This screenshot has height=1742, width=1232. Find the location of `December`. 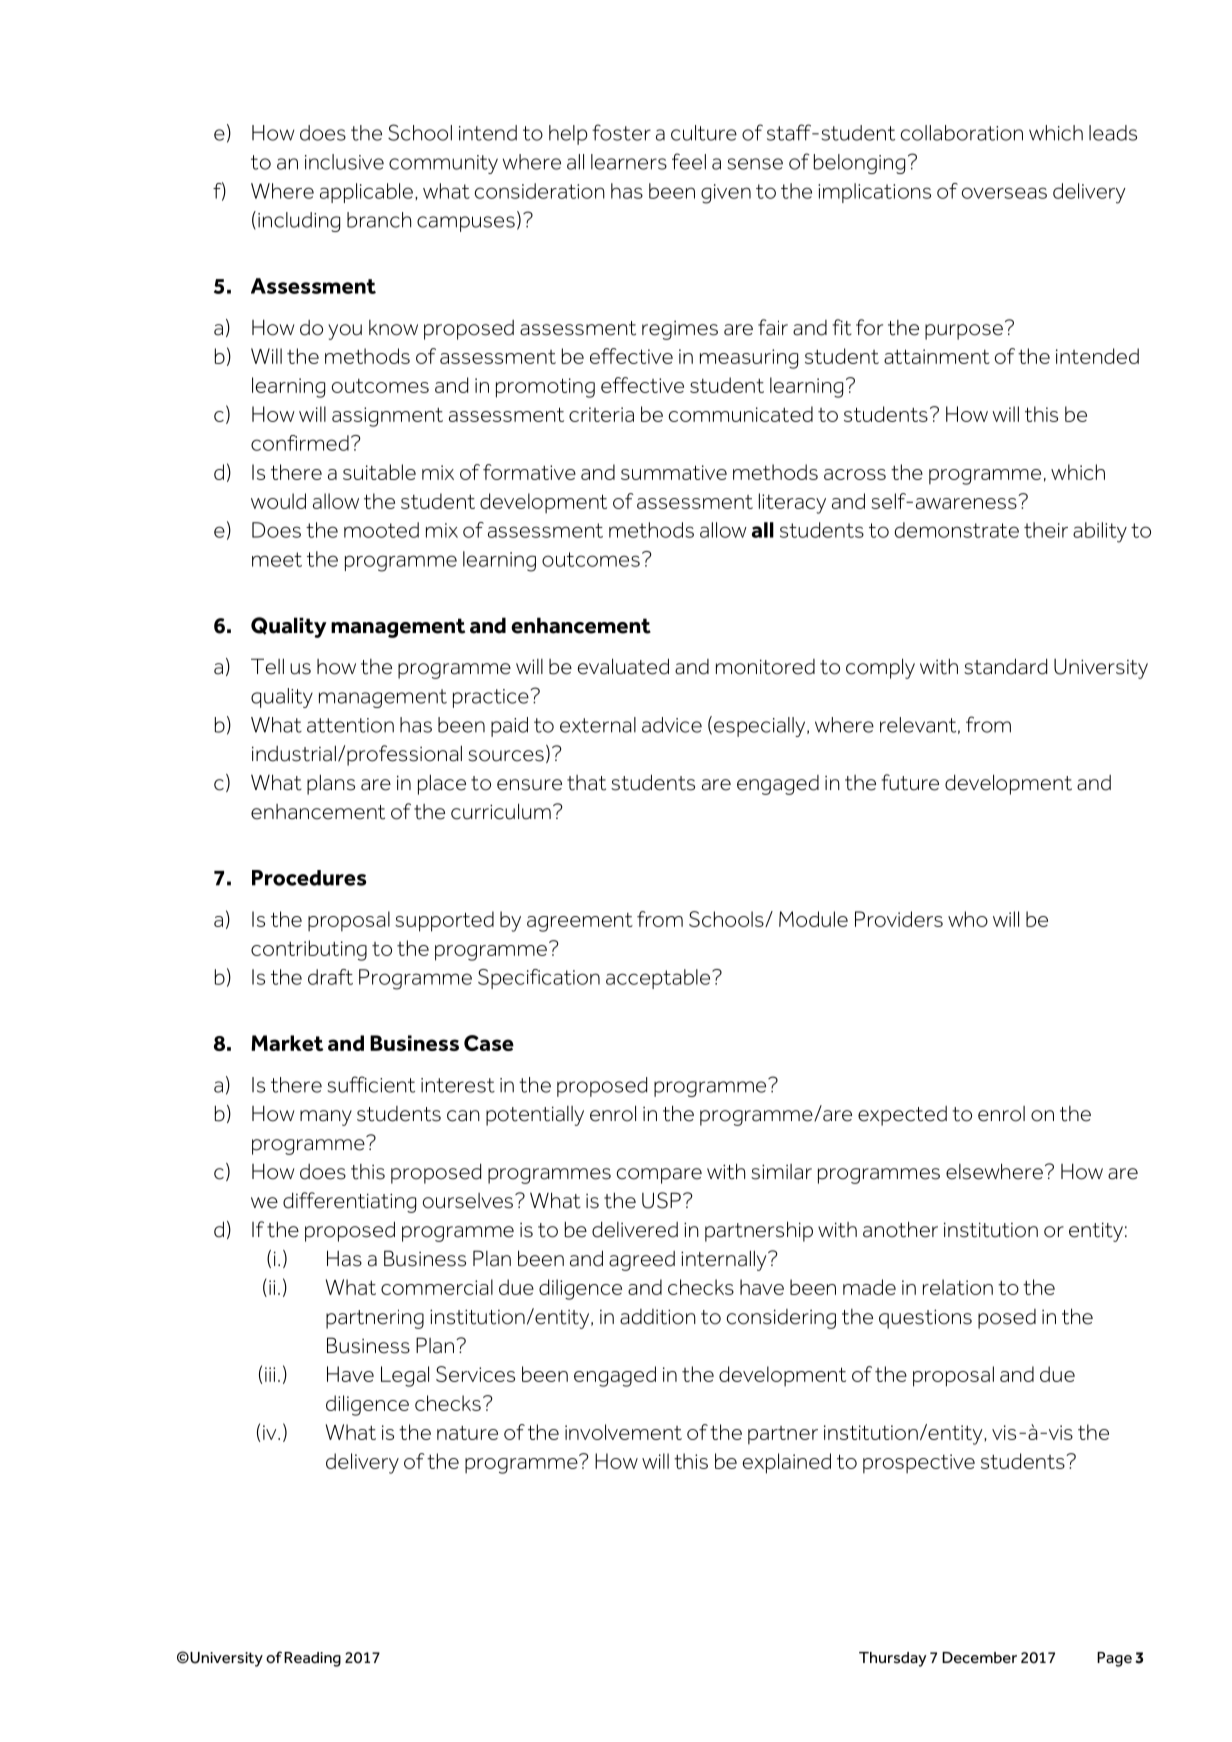

December is located at coordinates (979, 1658).
